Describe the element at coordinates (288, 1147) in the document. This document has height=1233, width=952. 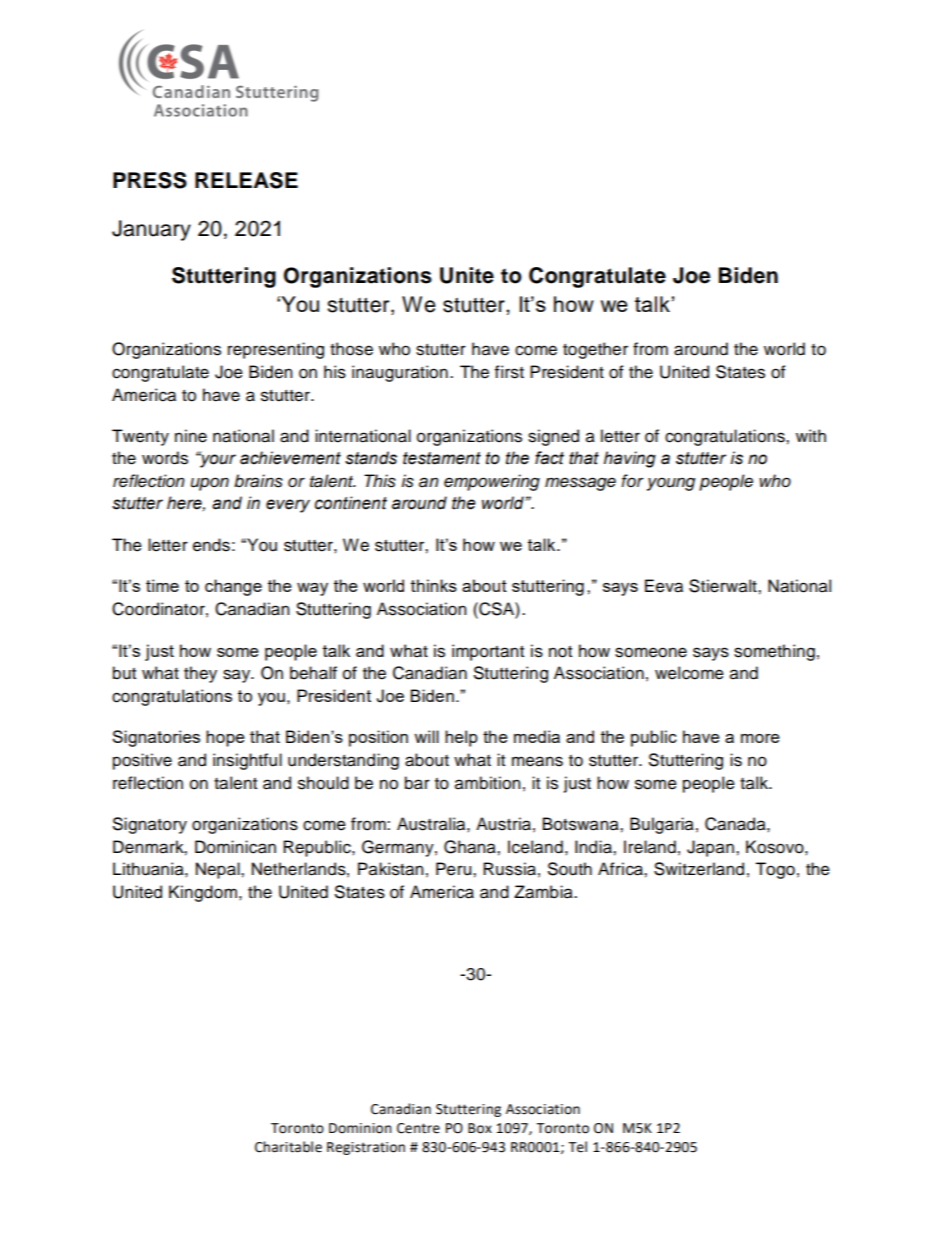
I see `Charitable` at that location.
